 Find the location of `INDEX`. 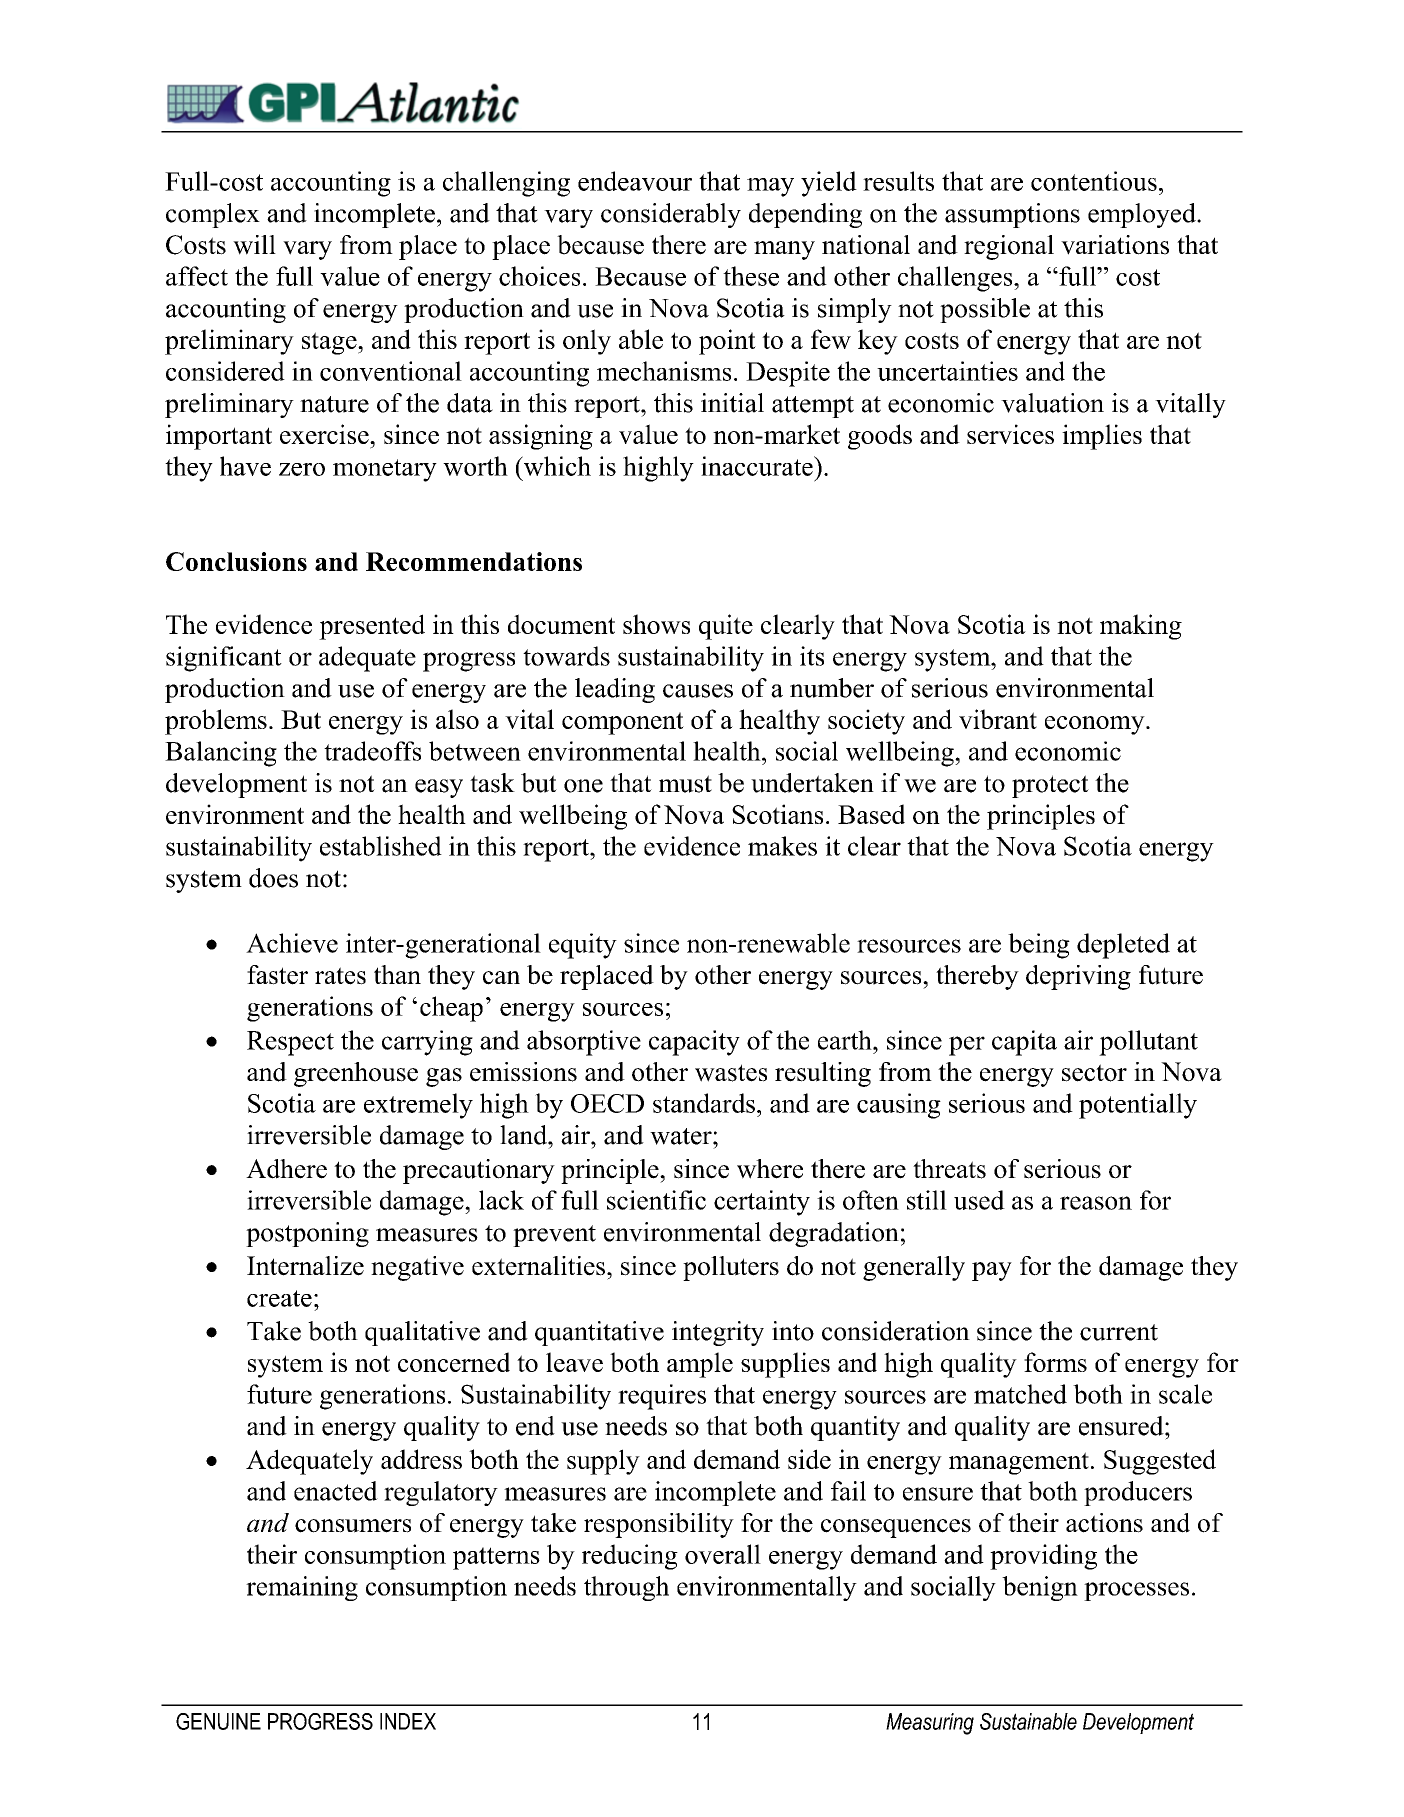

INDEX is located at coordinates (408, 1721).
